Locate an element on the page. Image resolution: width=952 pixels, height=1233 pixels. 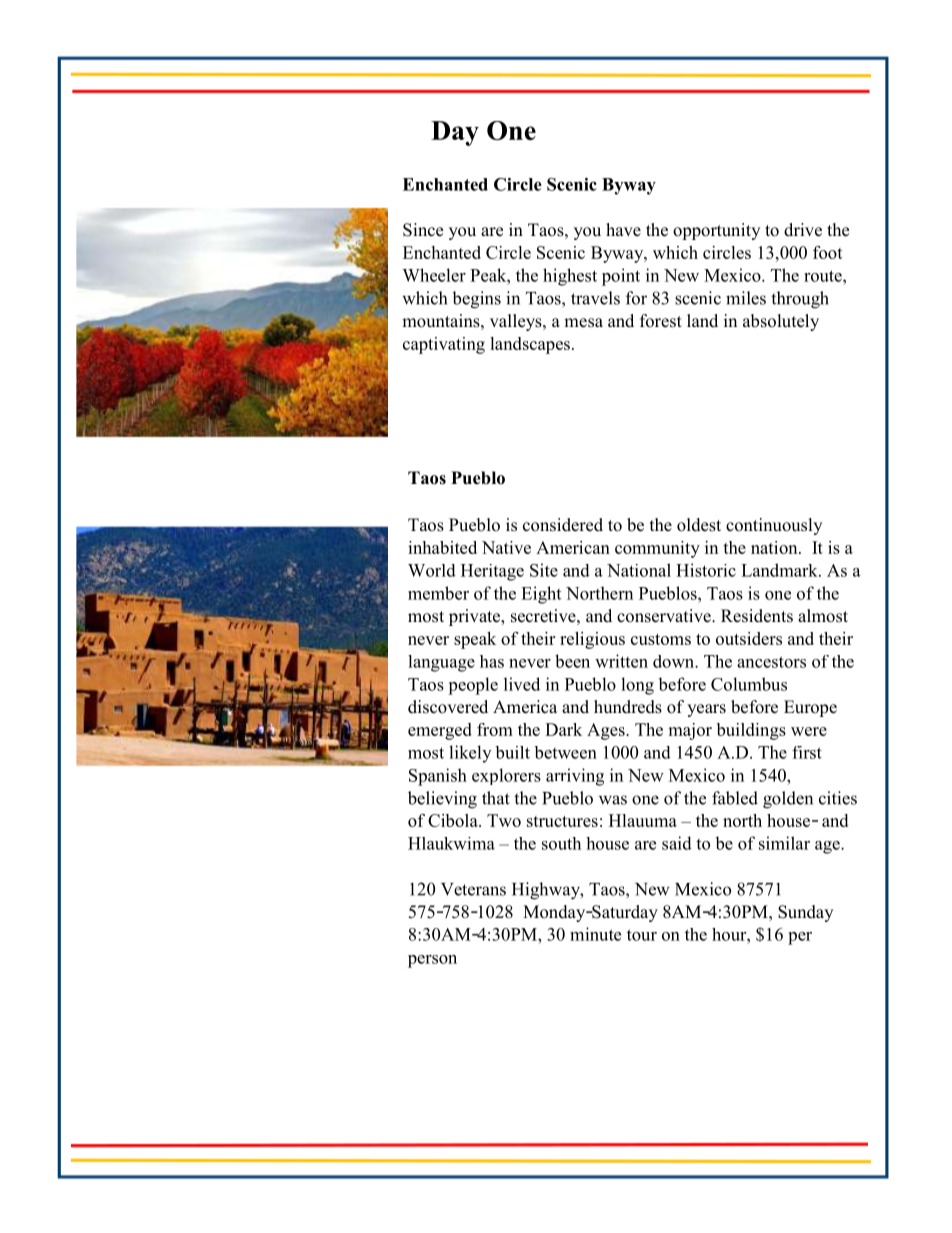
discovered is located at coordinates (448, 707).
